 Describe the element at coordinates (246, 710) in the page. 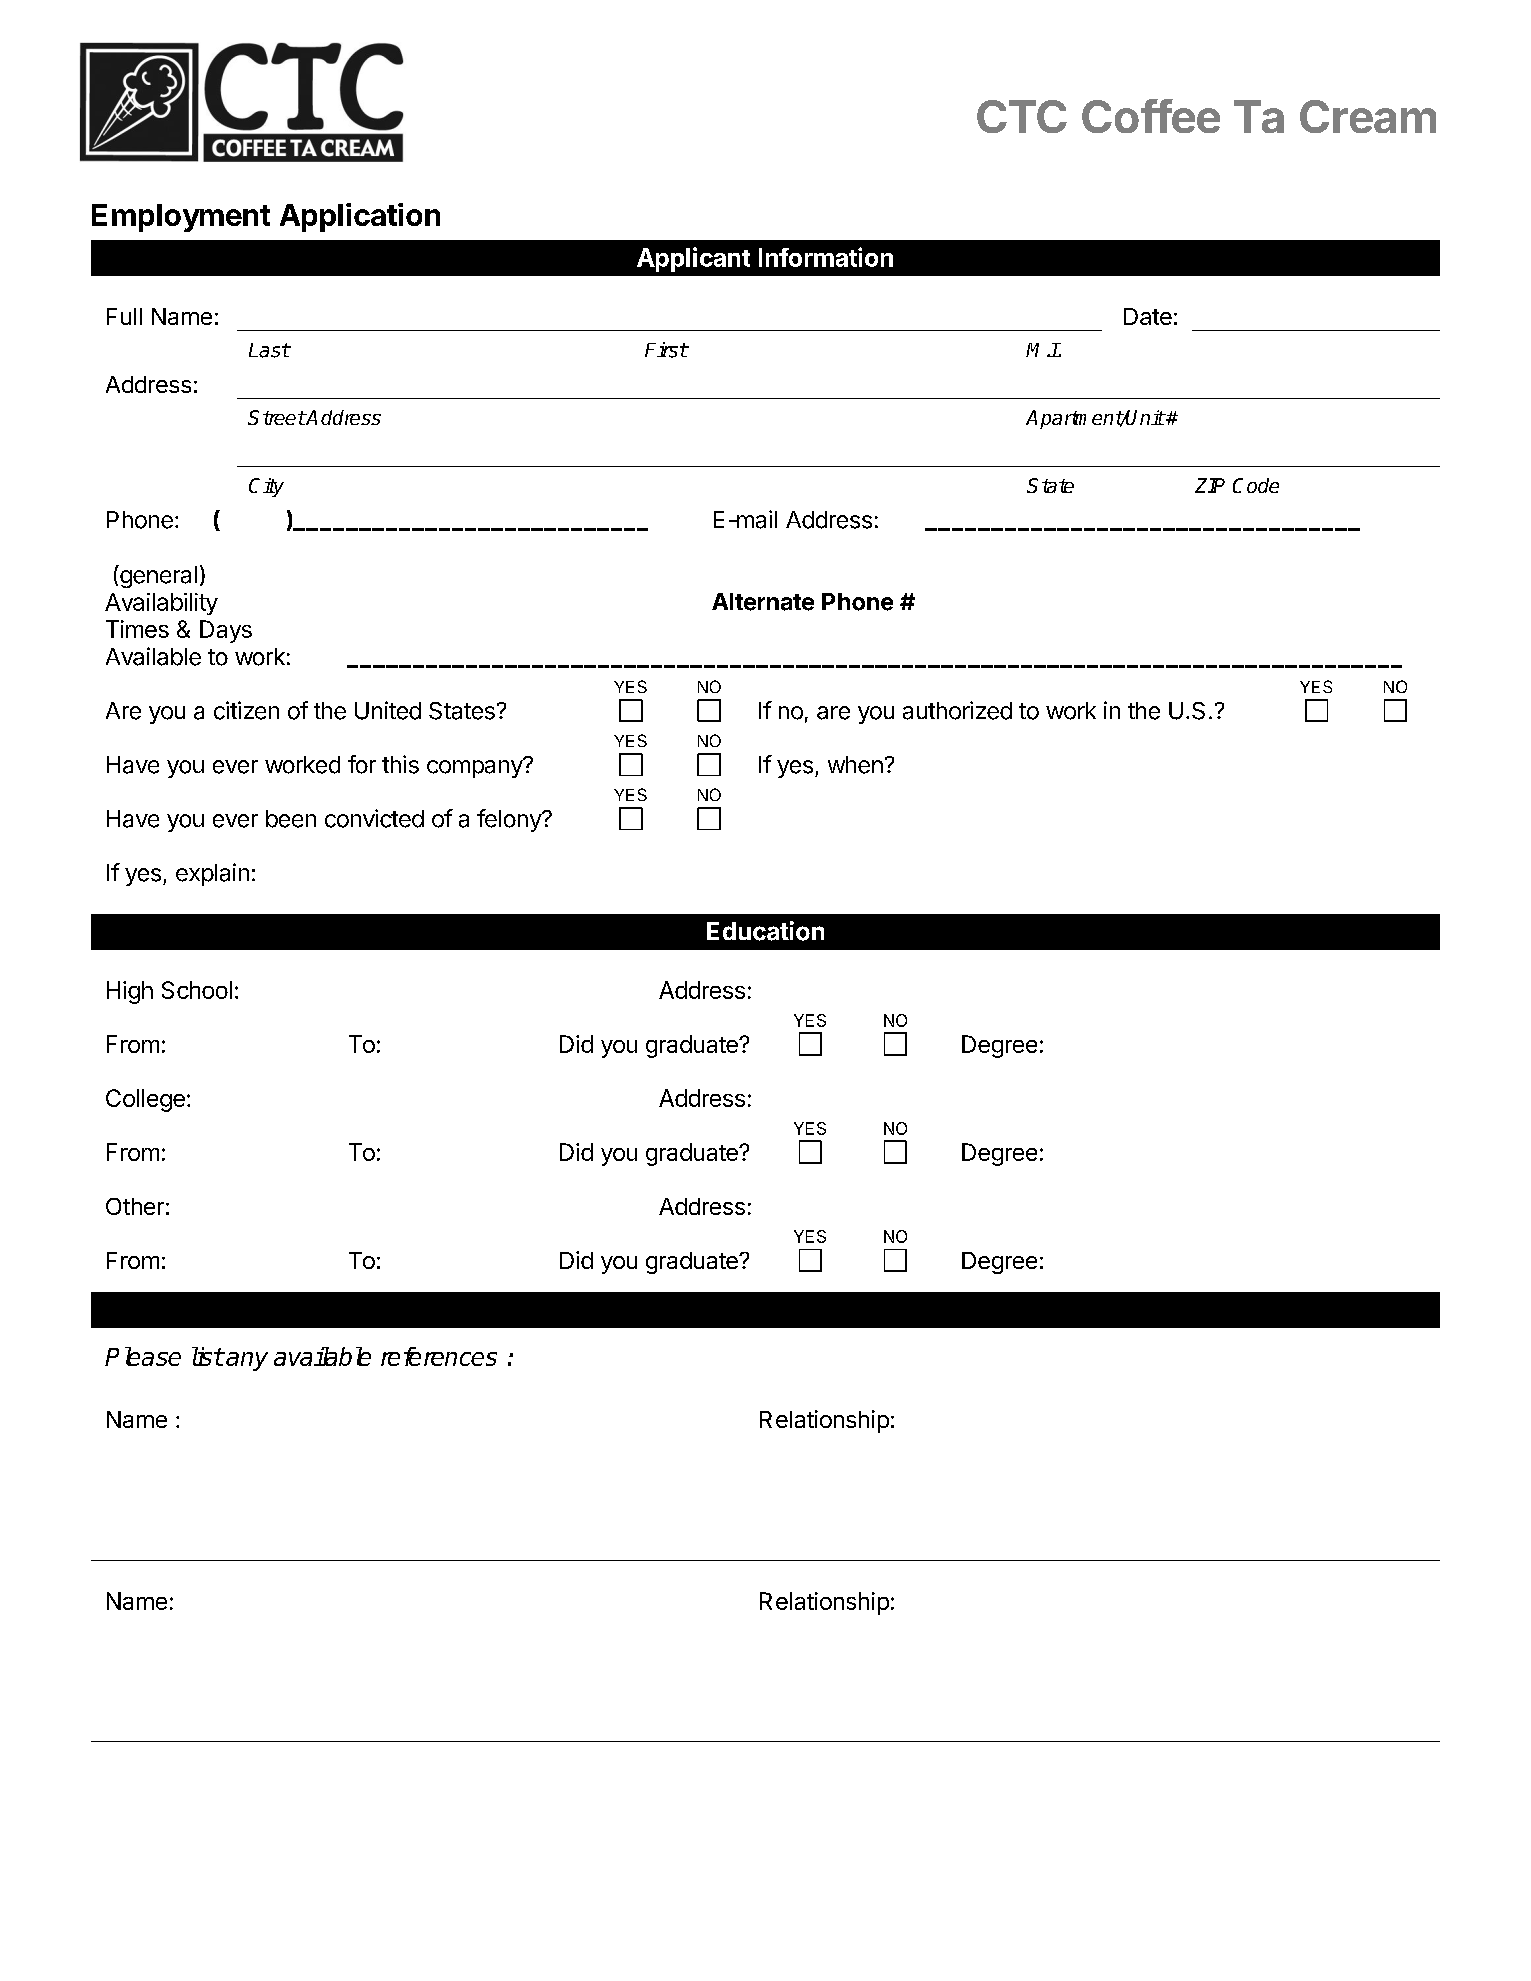

I see `citizen` at that location.
